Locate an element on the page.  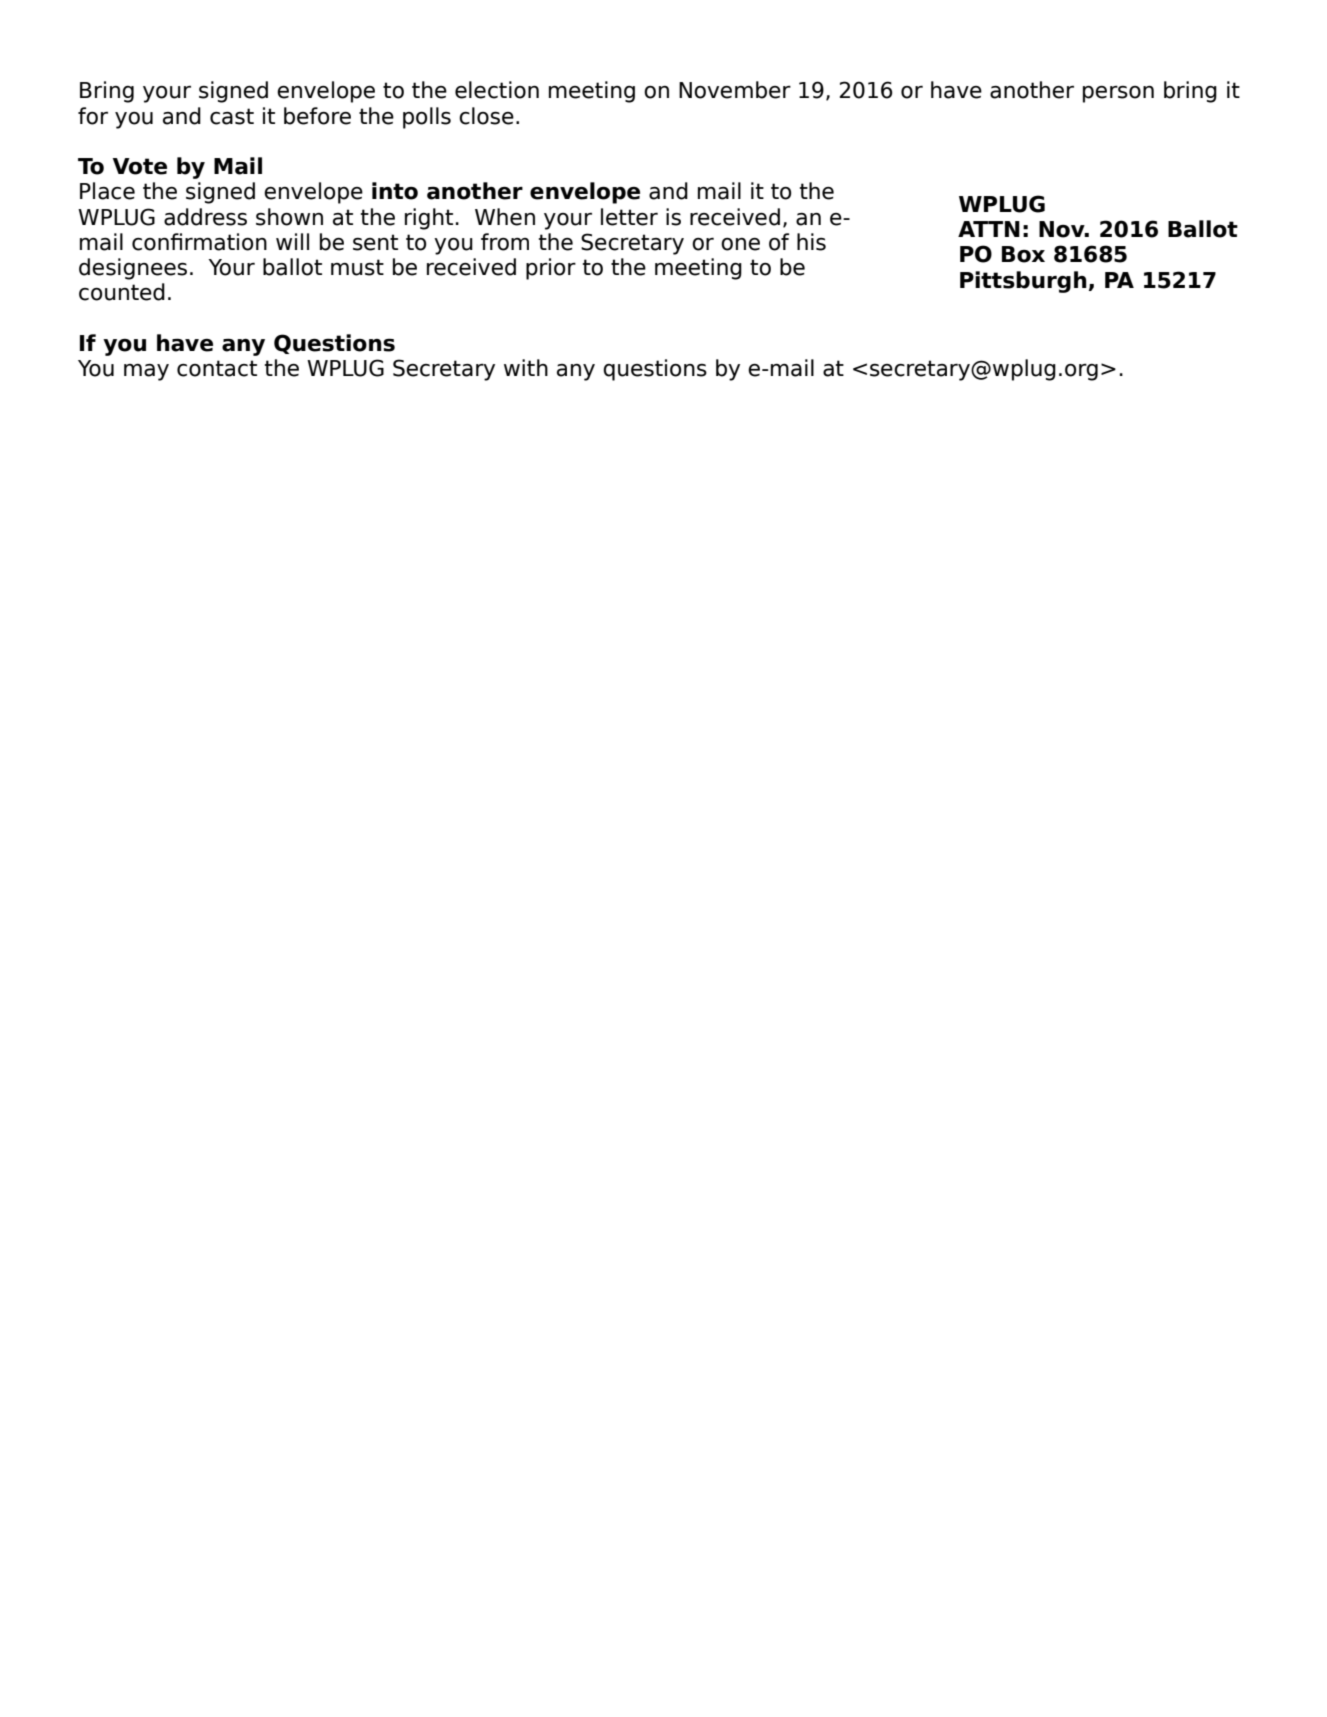
election is located at coordinates (497, 90).
